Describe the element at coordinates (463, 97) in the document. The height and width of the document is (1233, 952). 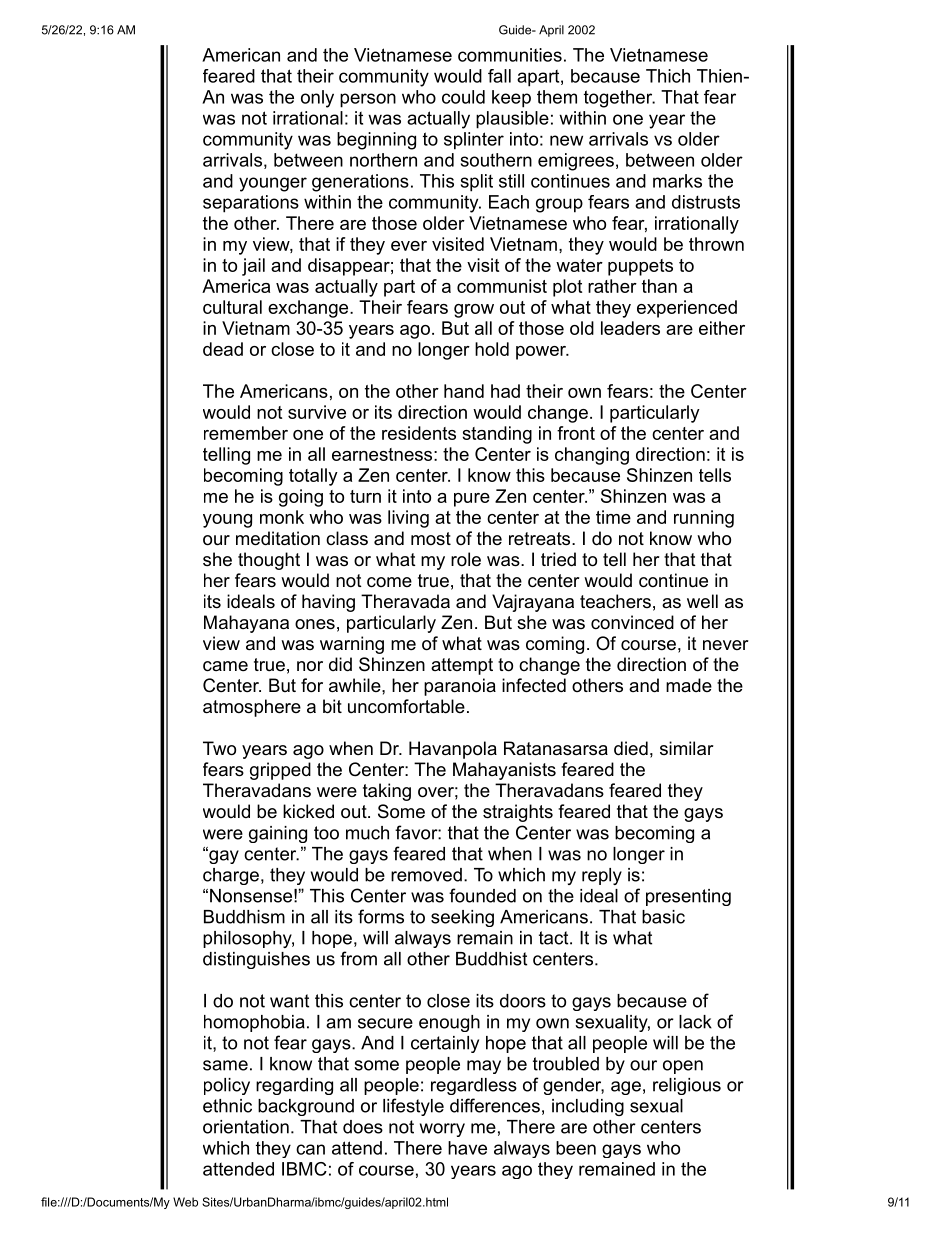
I see `could` at that location.
